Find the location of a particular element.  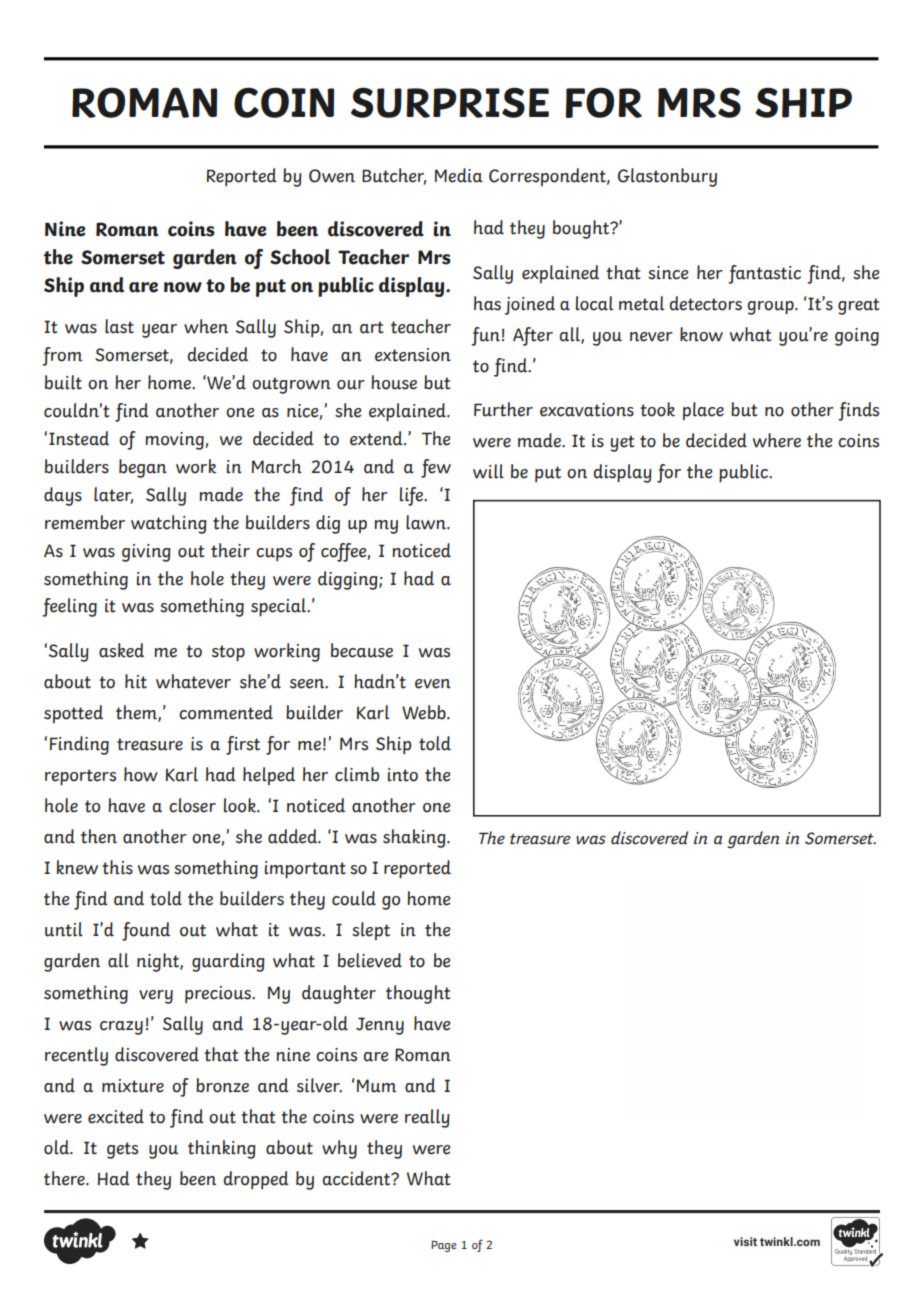

fantastic is located at coordinates (764, 274).
